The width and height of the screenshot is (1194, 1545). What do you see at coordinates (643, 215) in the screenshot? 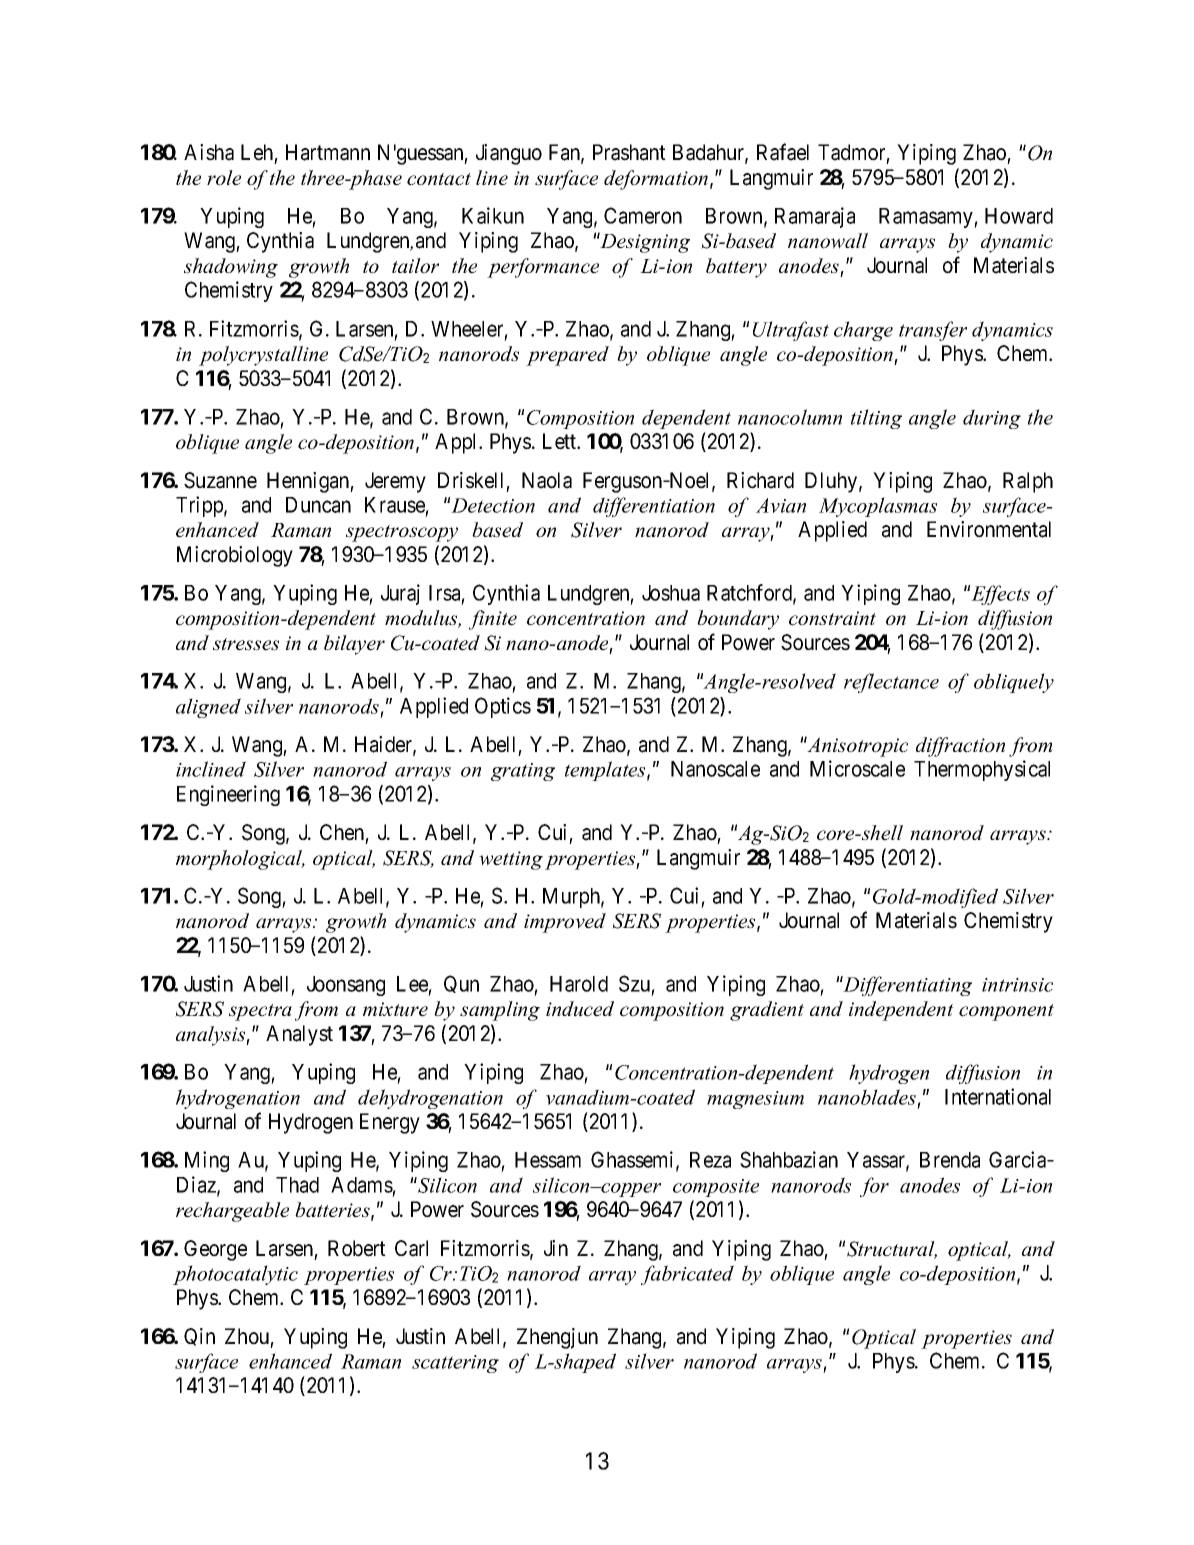
I see `Cameron` at bounding box center [643, 215].
